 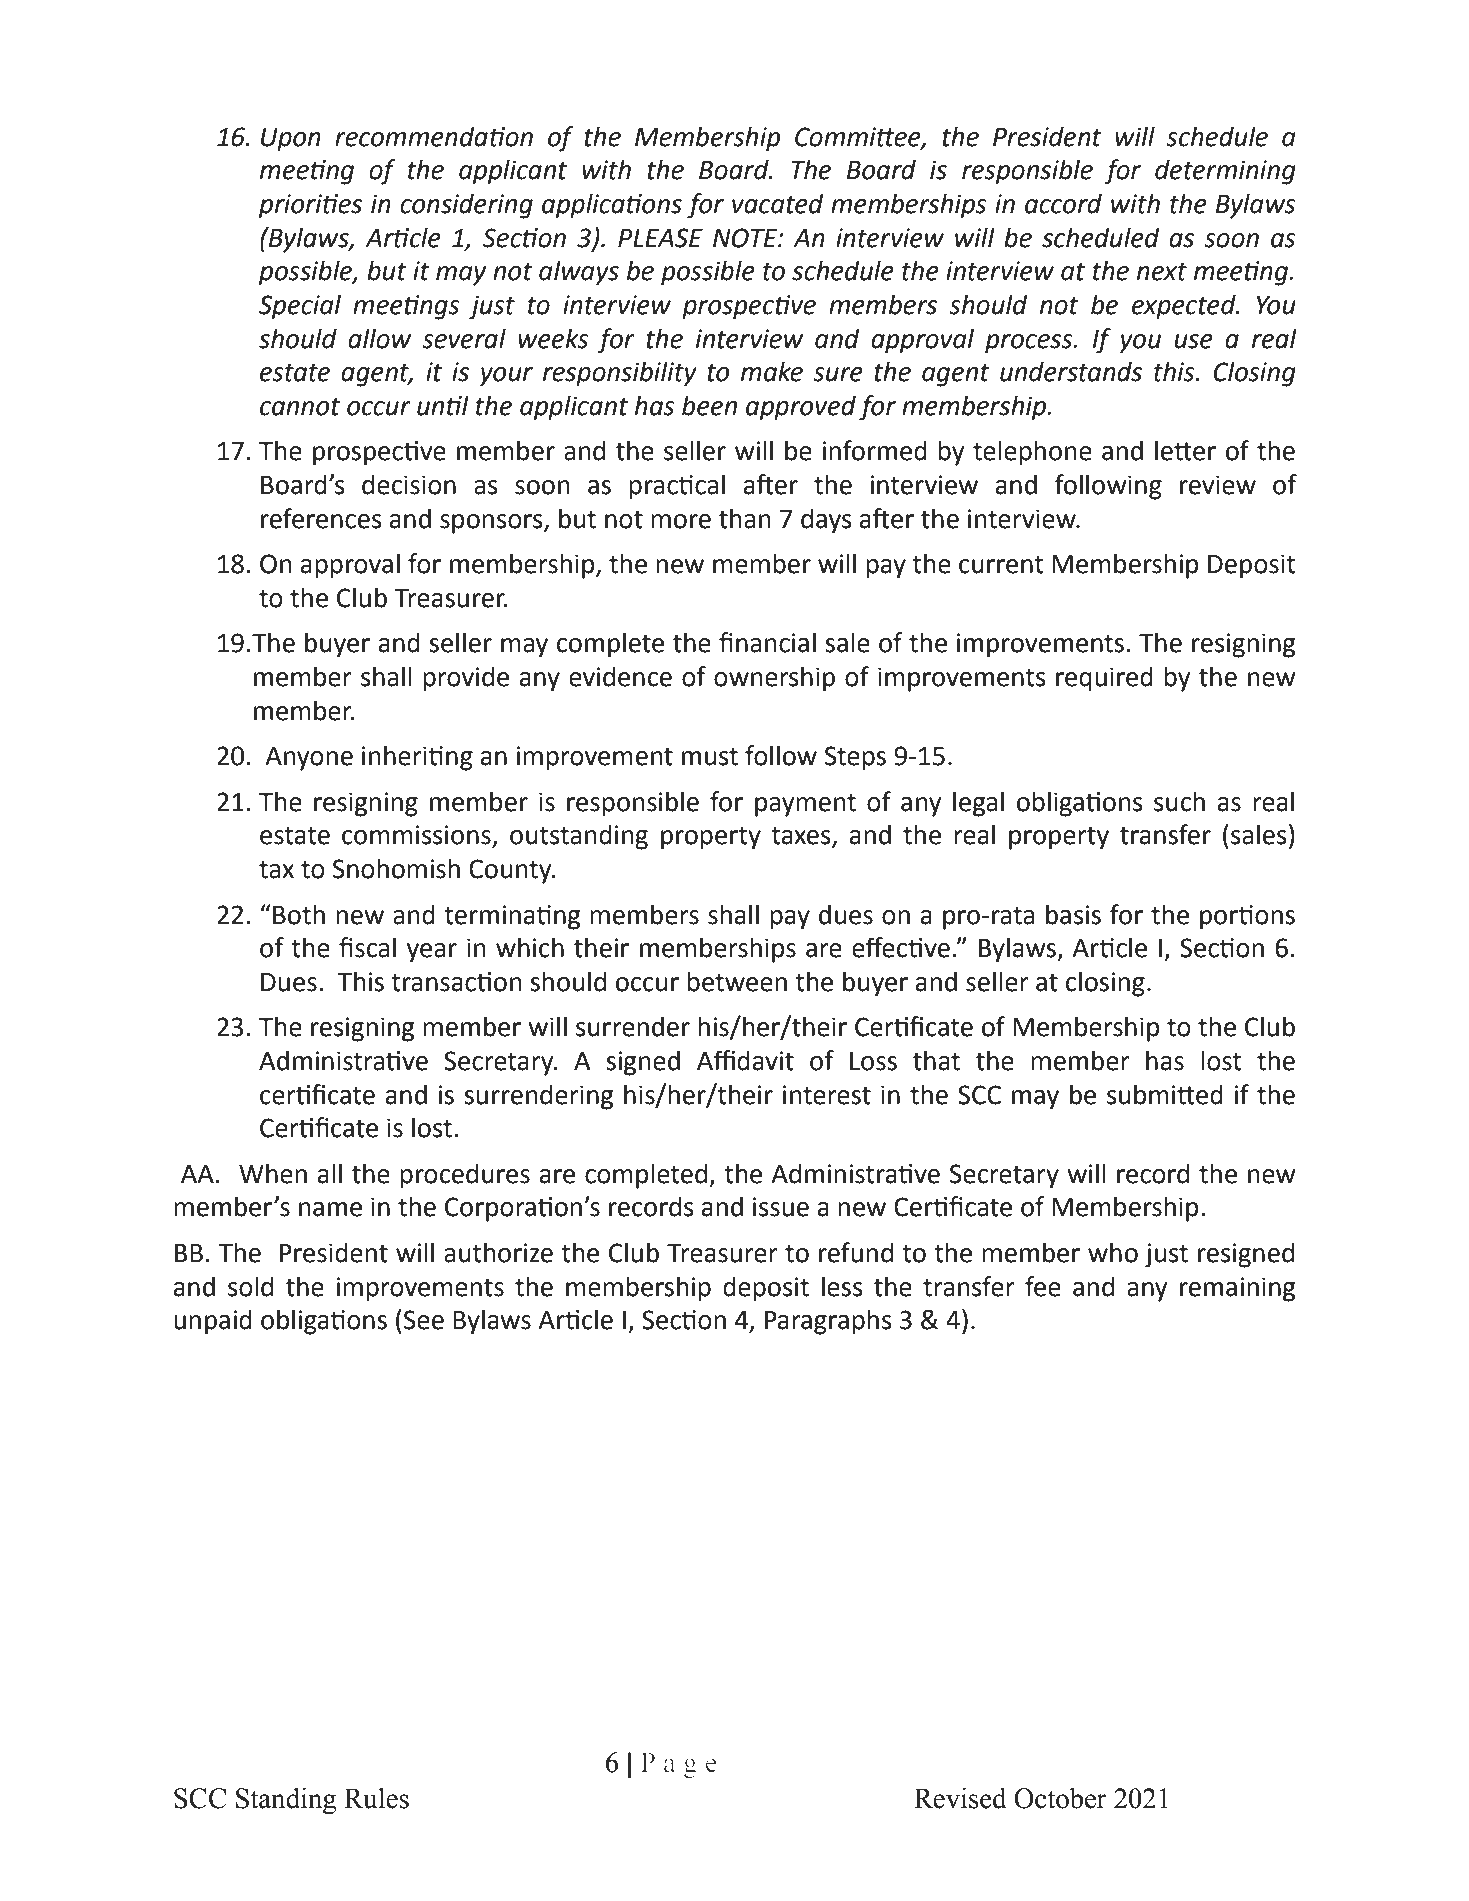 What do you see at coordinates (376, 1798) in the document?
I see `Rules` at bounding box center [376, 1798].
